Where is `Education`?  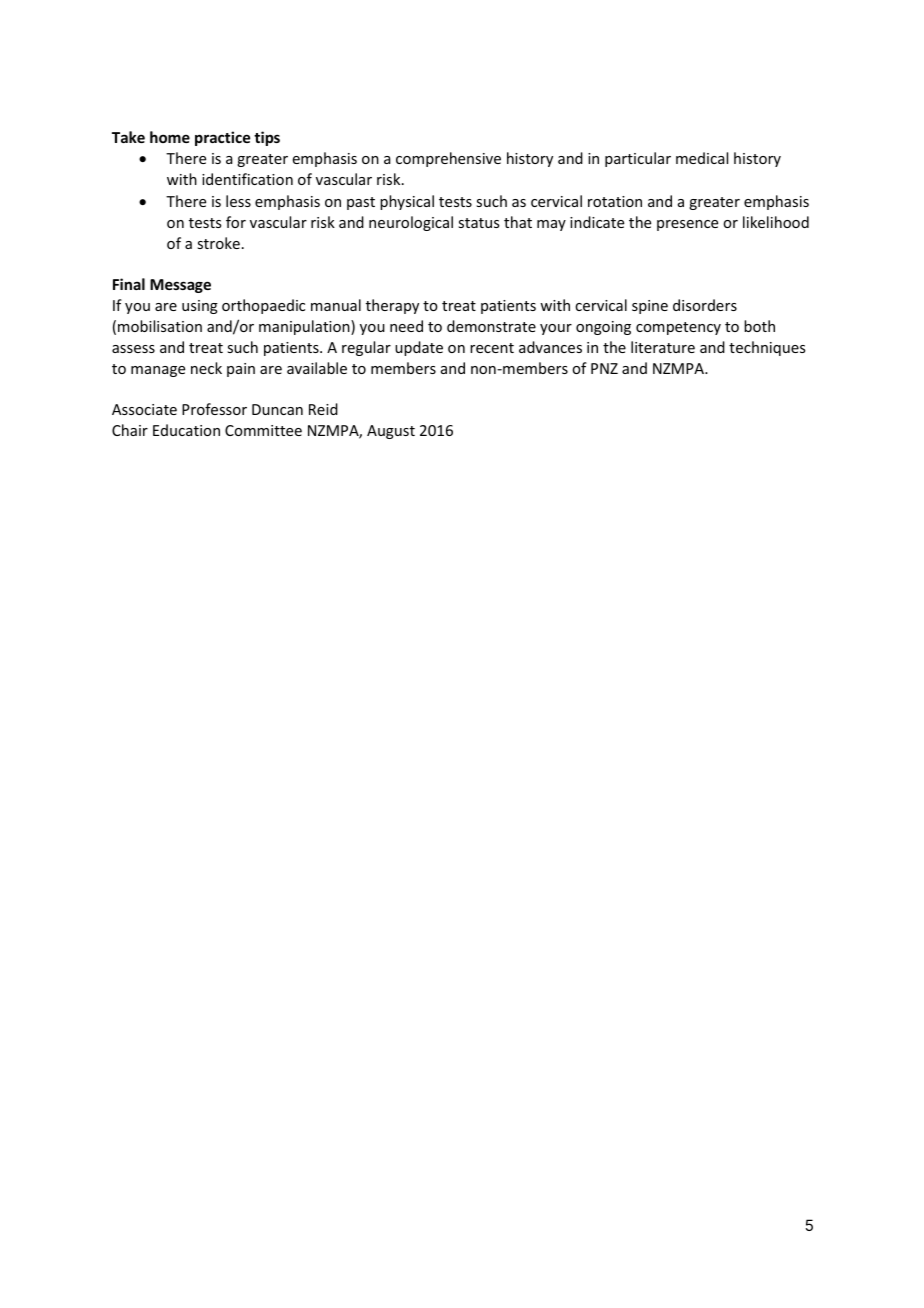 Education is located at coordinates (186, 430).
